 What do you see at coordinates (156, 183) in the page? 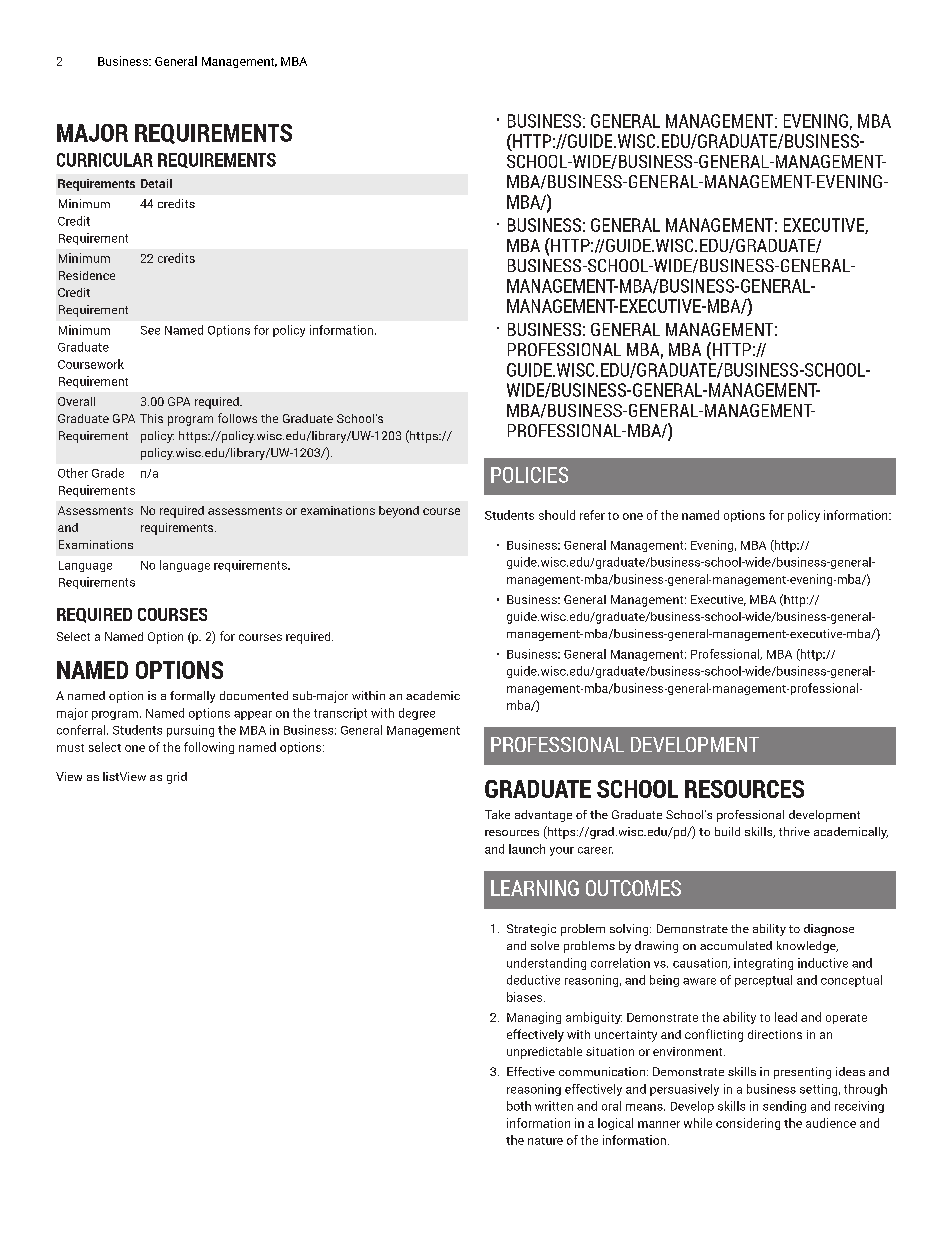
I see `Detail` at bounding box center [156, 183].
